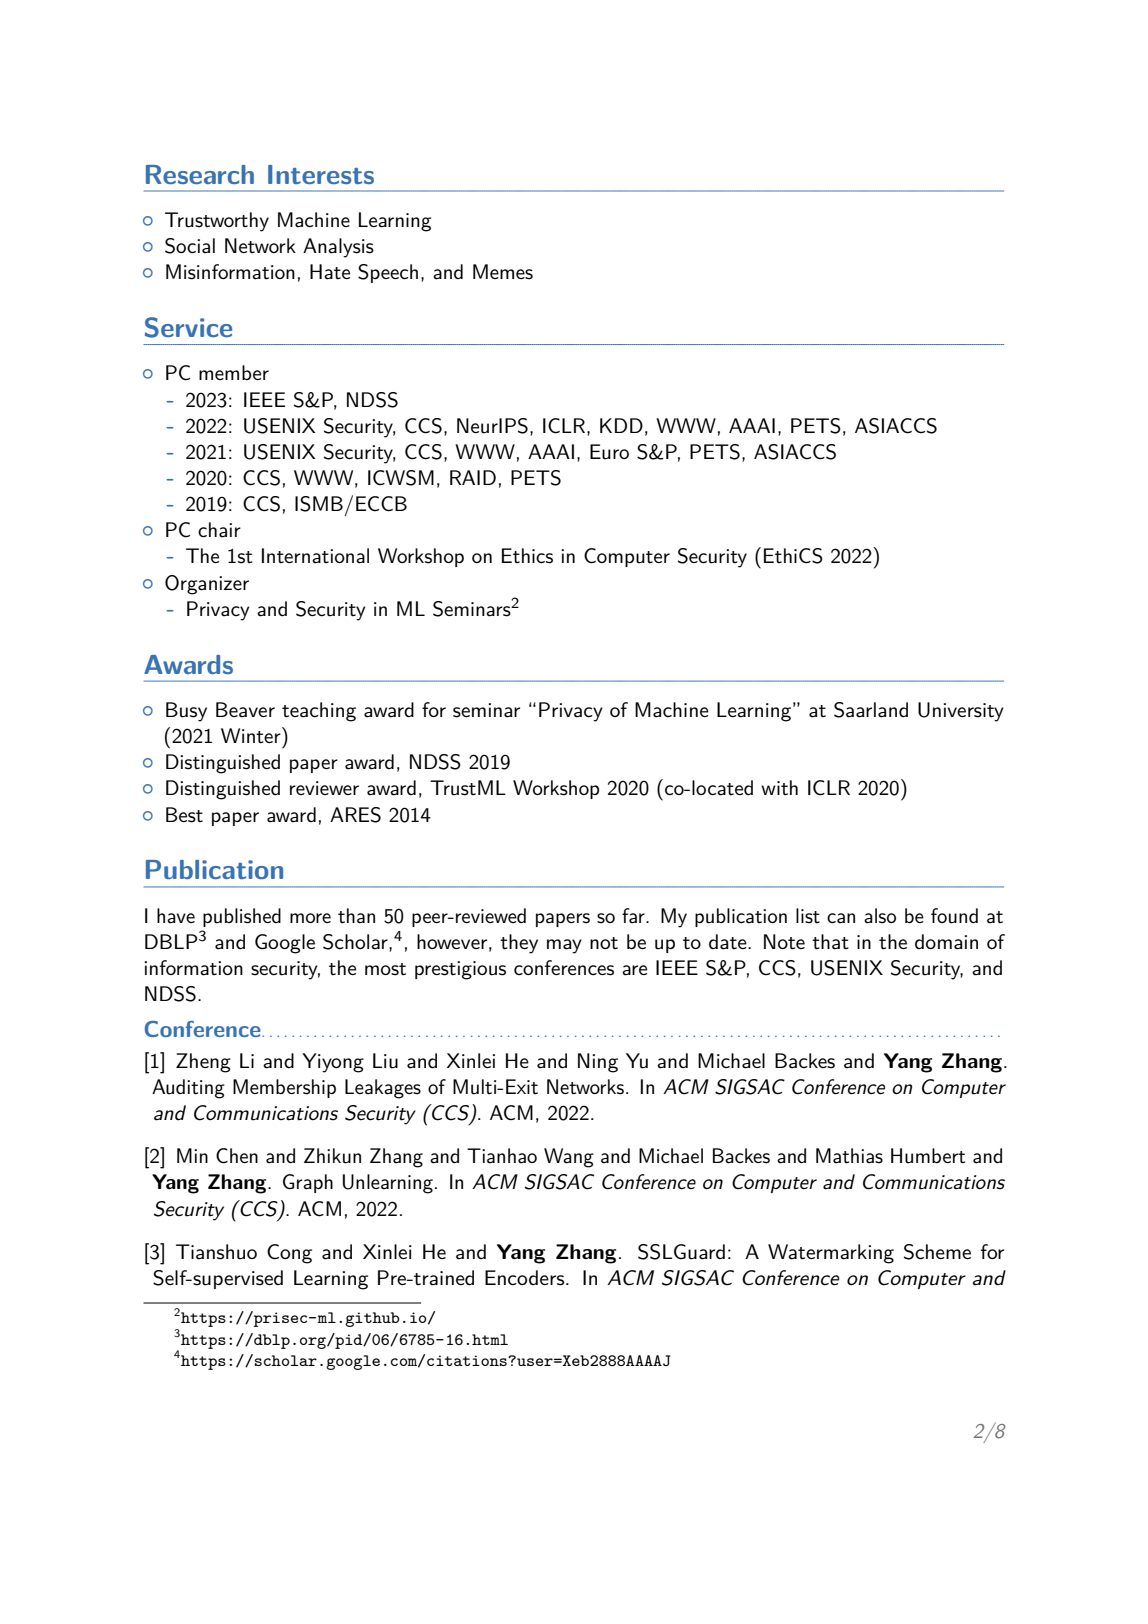  What do you see at coordinates (779, 788) in the document?
I see `with` at bounding box center [779, 788].
